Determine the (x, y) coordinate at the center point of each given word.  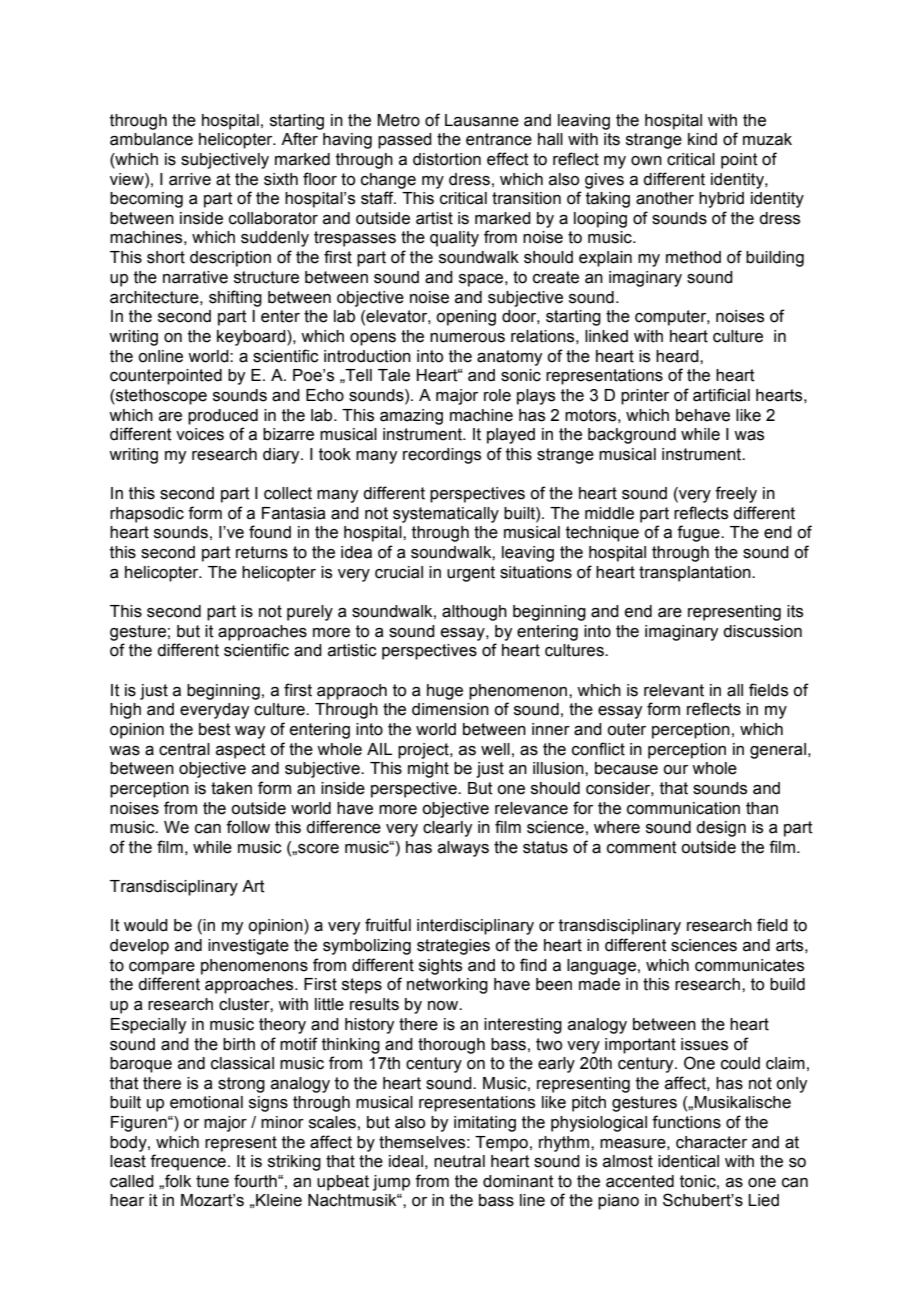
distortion (447, 159)
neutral (459, 1161)
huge (445, 692)
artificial (721, 395)
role (497, 395)
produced (223, 417)
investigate (248, 947)
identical (688, 1161)
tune (212, 1181)
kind (702, 139)
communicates (749, 965)
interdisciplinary (475, 927)
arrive (190, 179)
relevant (674, 690)
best (215, 729)
